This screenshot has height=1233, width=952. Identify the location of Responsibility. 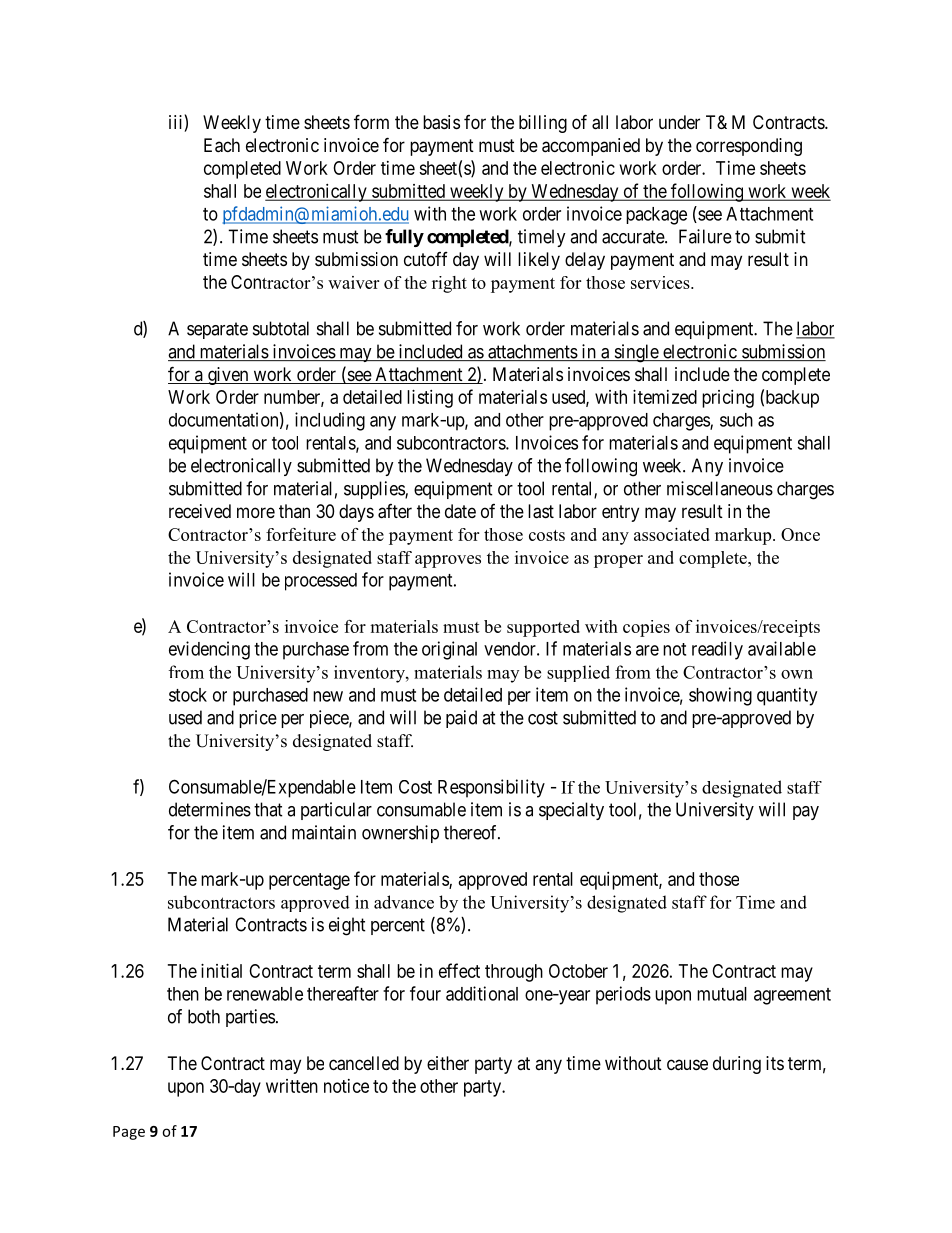
(491, 788).
